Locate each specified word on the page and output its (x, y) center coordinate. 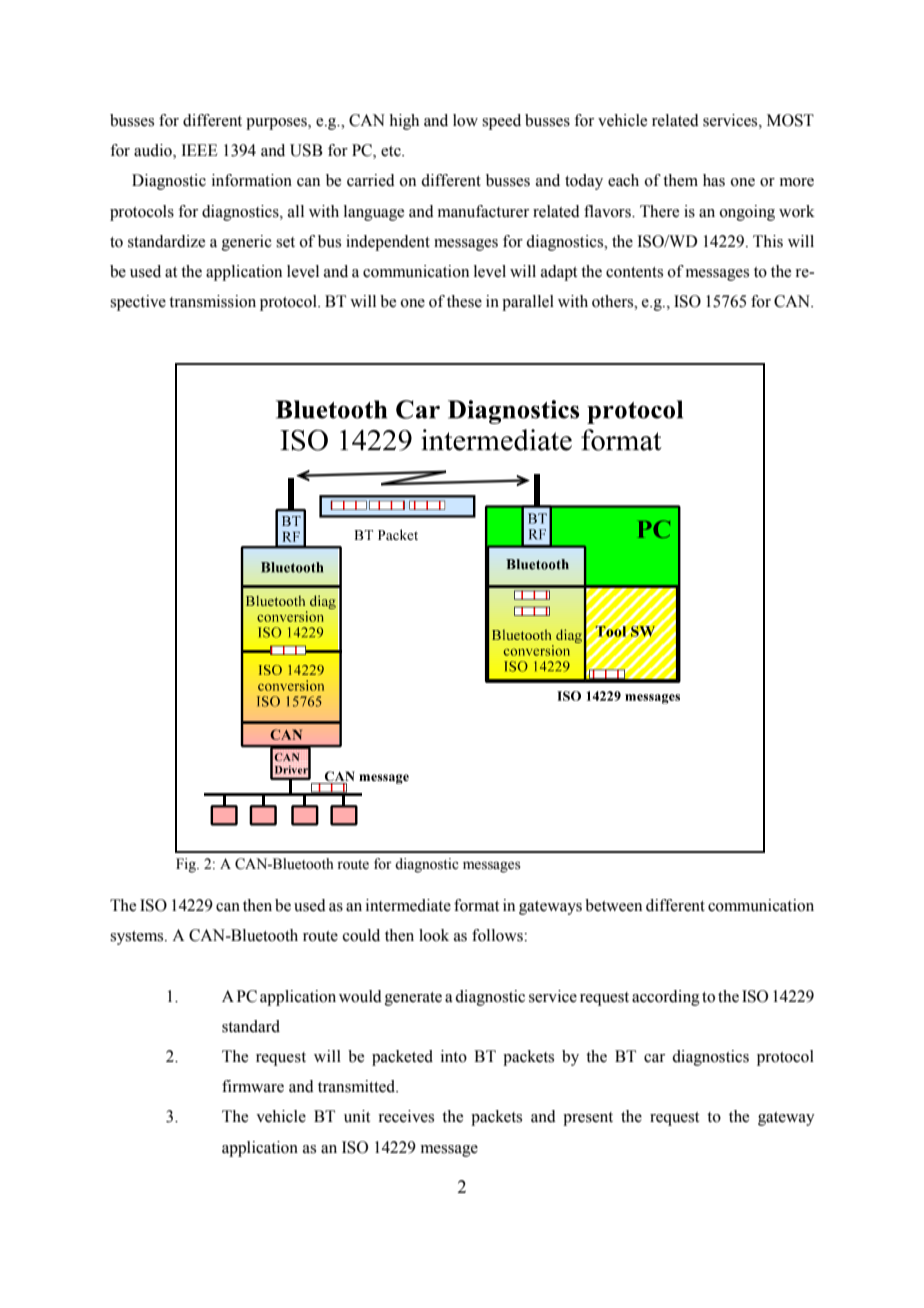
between (613, 905)
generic (247, 243)
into (454, 1056)
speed (501, 122)
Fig (187, 865)
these (464, 301)
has (714, 180)
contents (634, 272)
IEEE (199, 150)
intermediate (408, 905)
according (666, 998)
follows (498, 935)
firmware (253, 1086)
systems (138, 938)
